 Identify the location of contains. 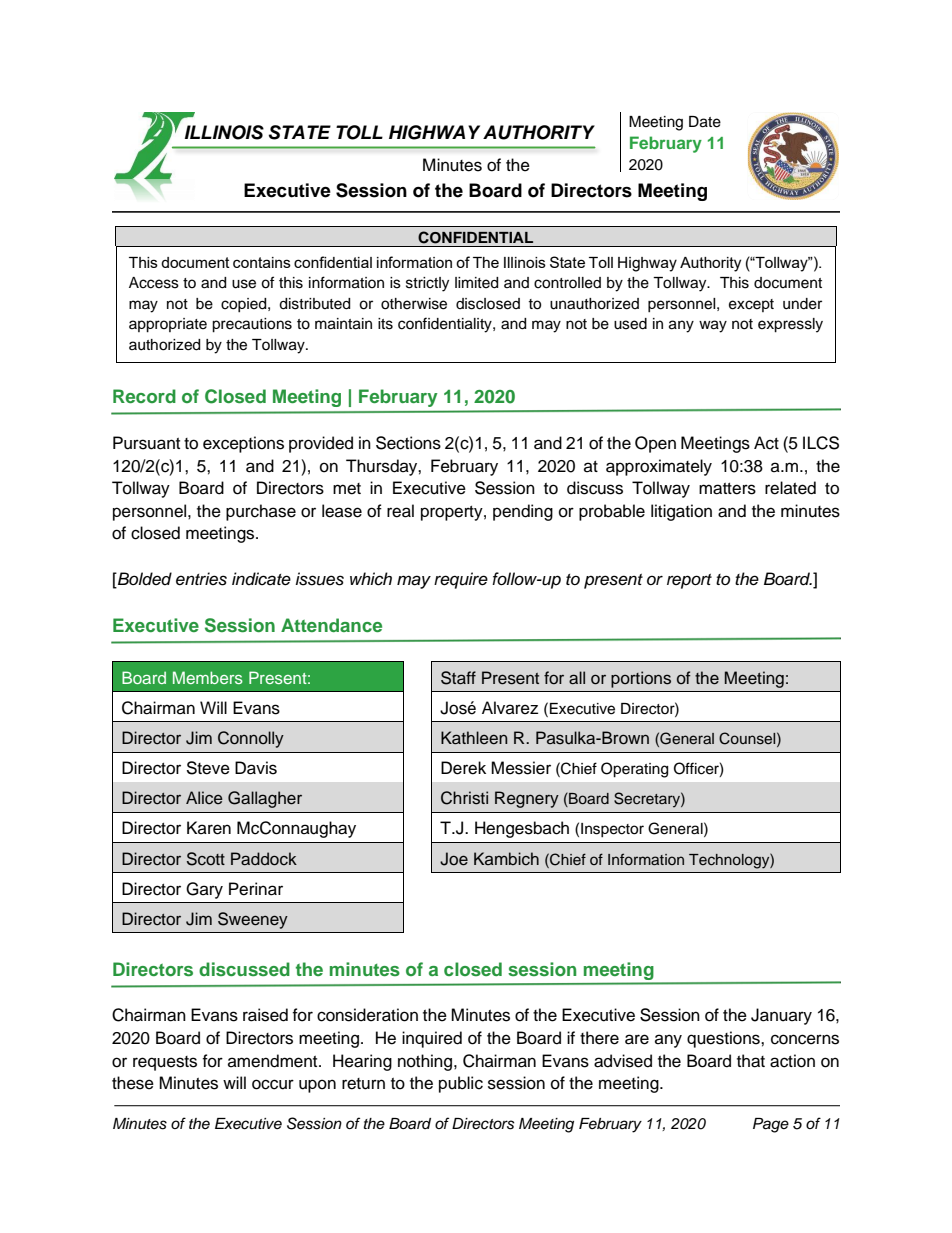
(262, 262).
